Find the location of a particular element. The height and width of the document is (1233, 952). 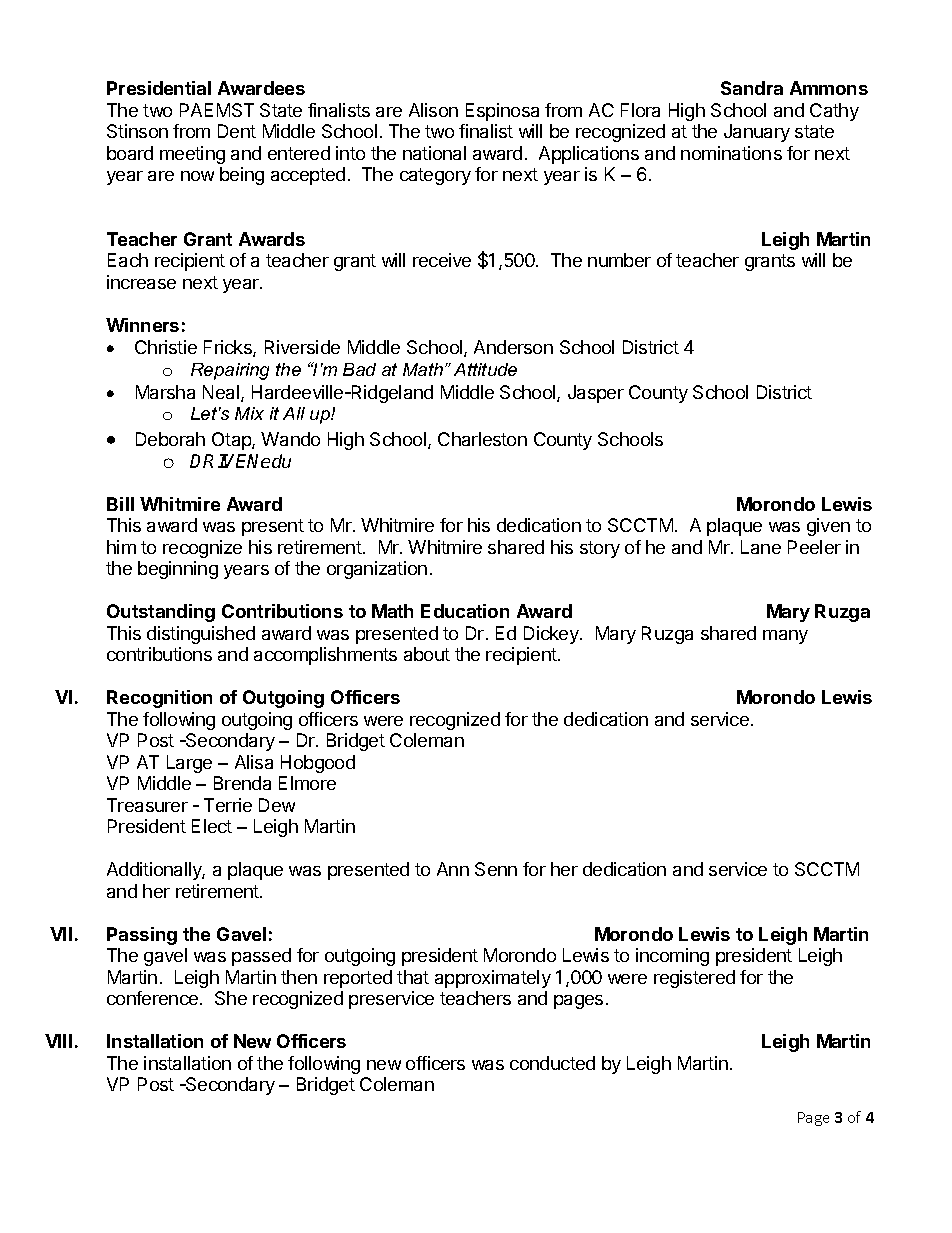

that is located at coordinates (413, 977).
